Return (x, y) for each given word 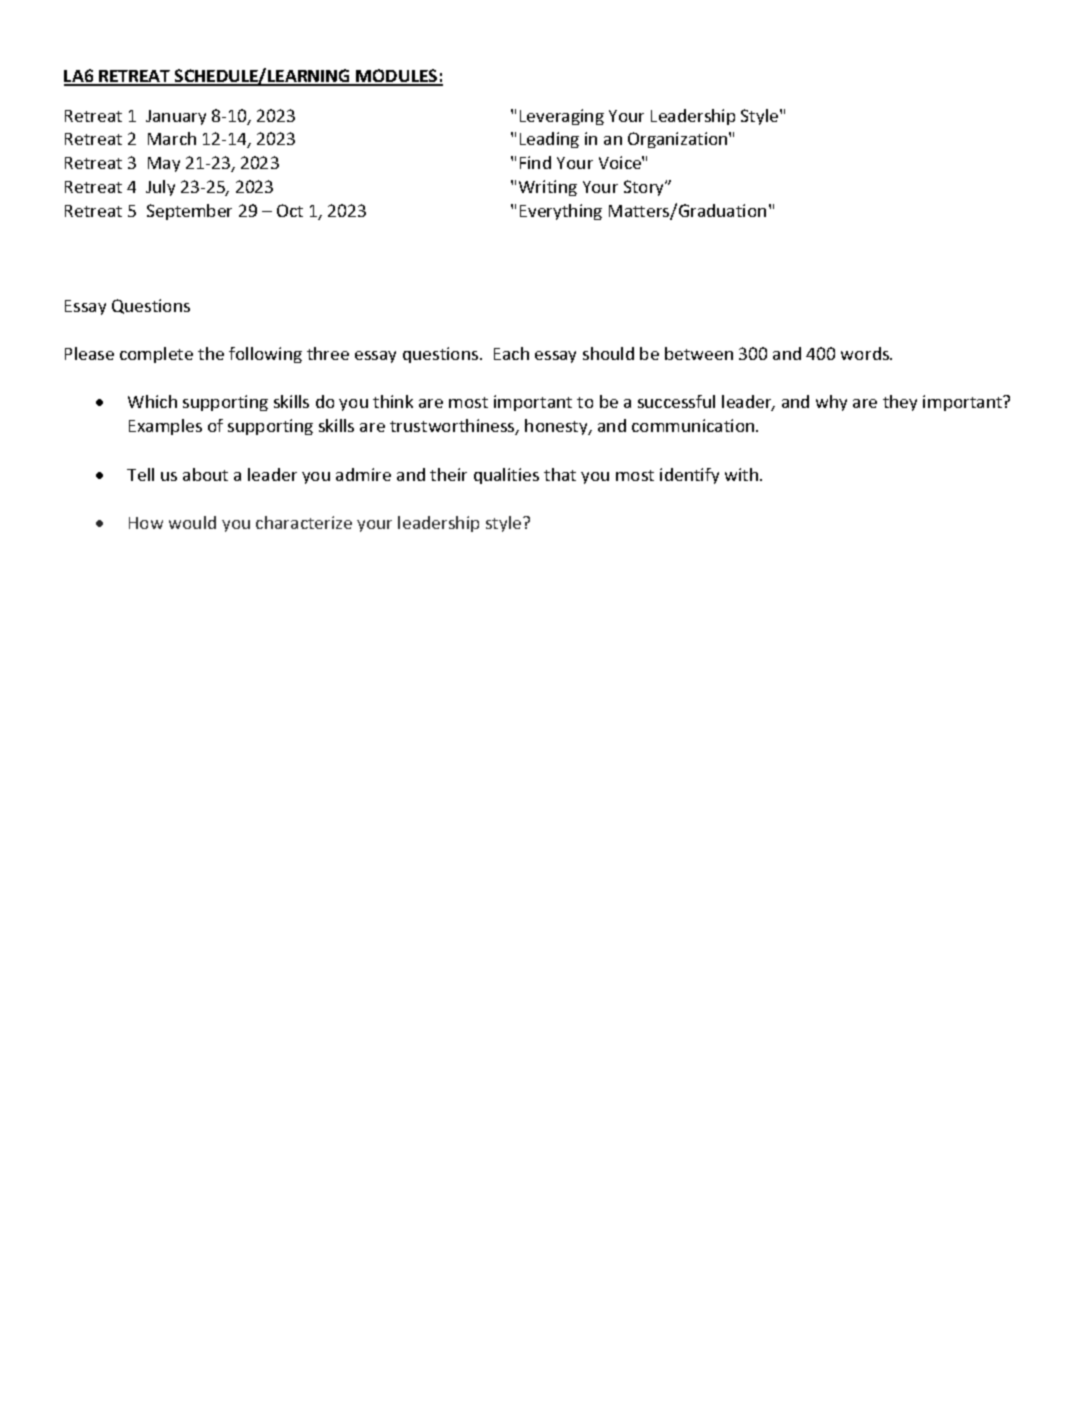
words (866, 353)
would (192, 522)
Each (511, 353)
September (189, 212)
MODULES (397, 77)
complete (156, 355)
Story (645, 188)
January (176, 117)
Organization (679, 140)
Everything (561, 212)
